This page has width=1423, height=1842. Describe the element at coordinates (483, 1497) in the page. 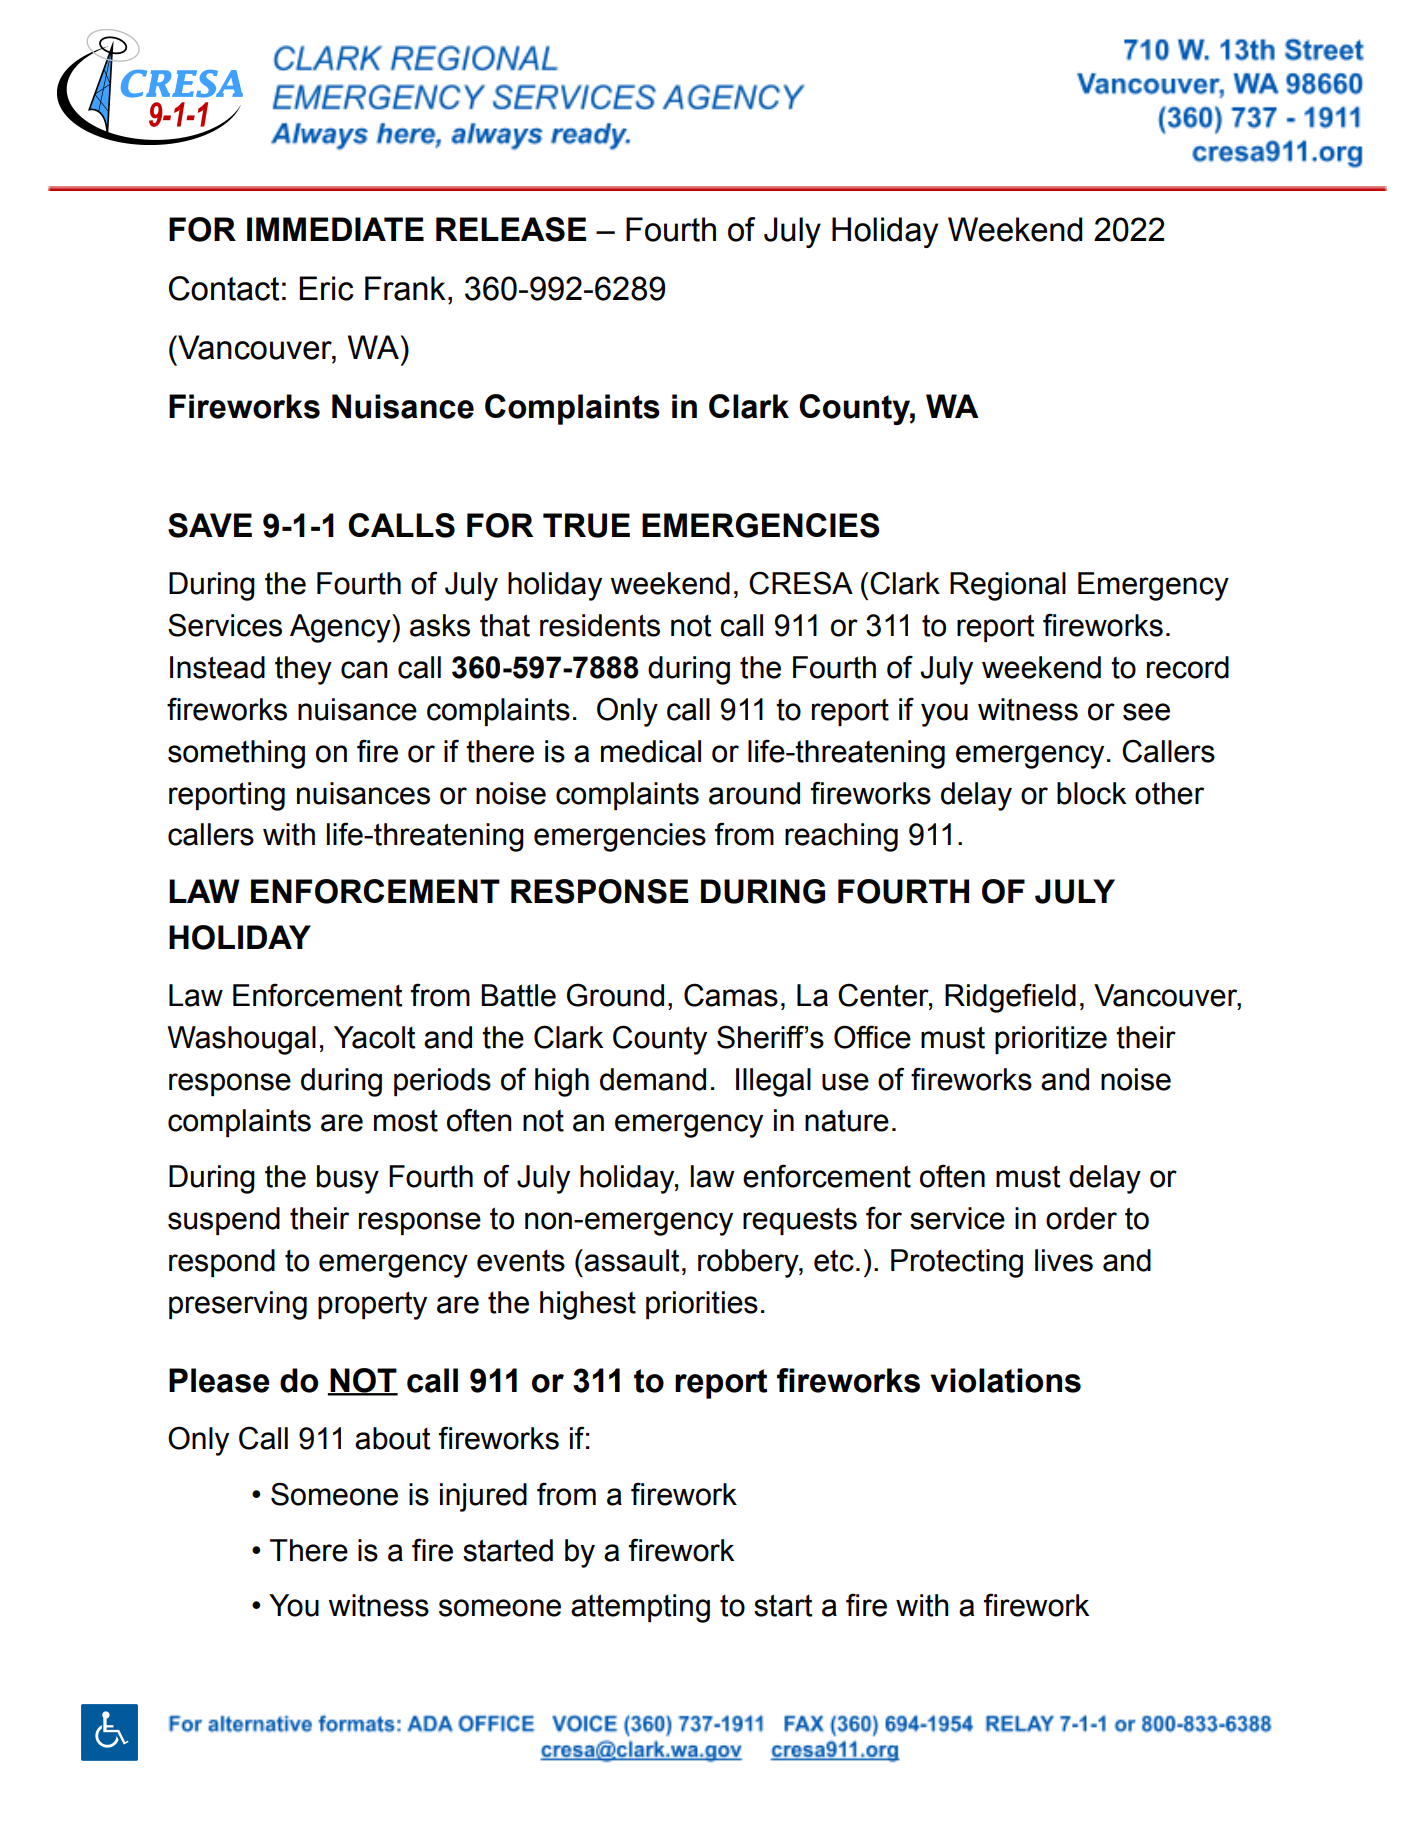

I see `injured` at that location.
